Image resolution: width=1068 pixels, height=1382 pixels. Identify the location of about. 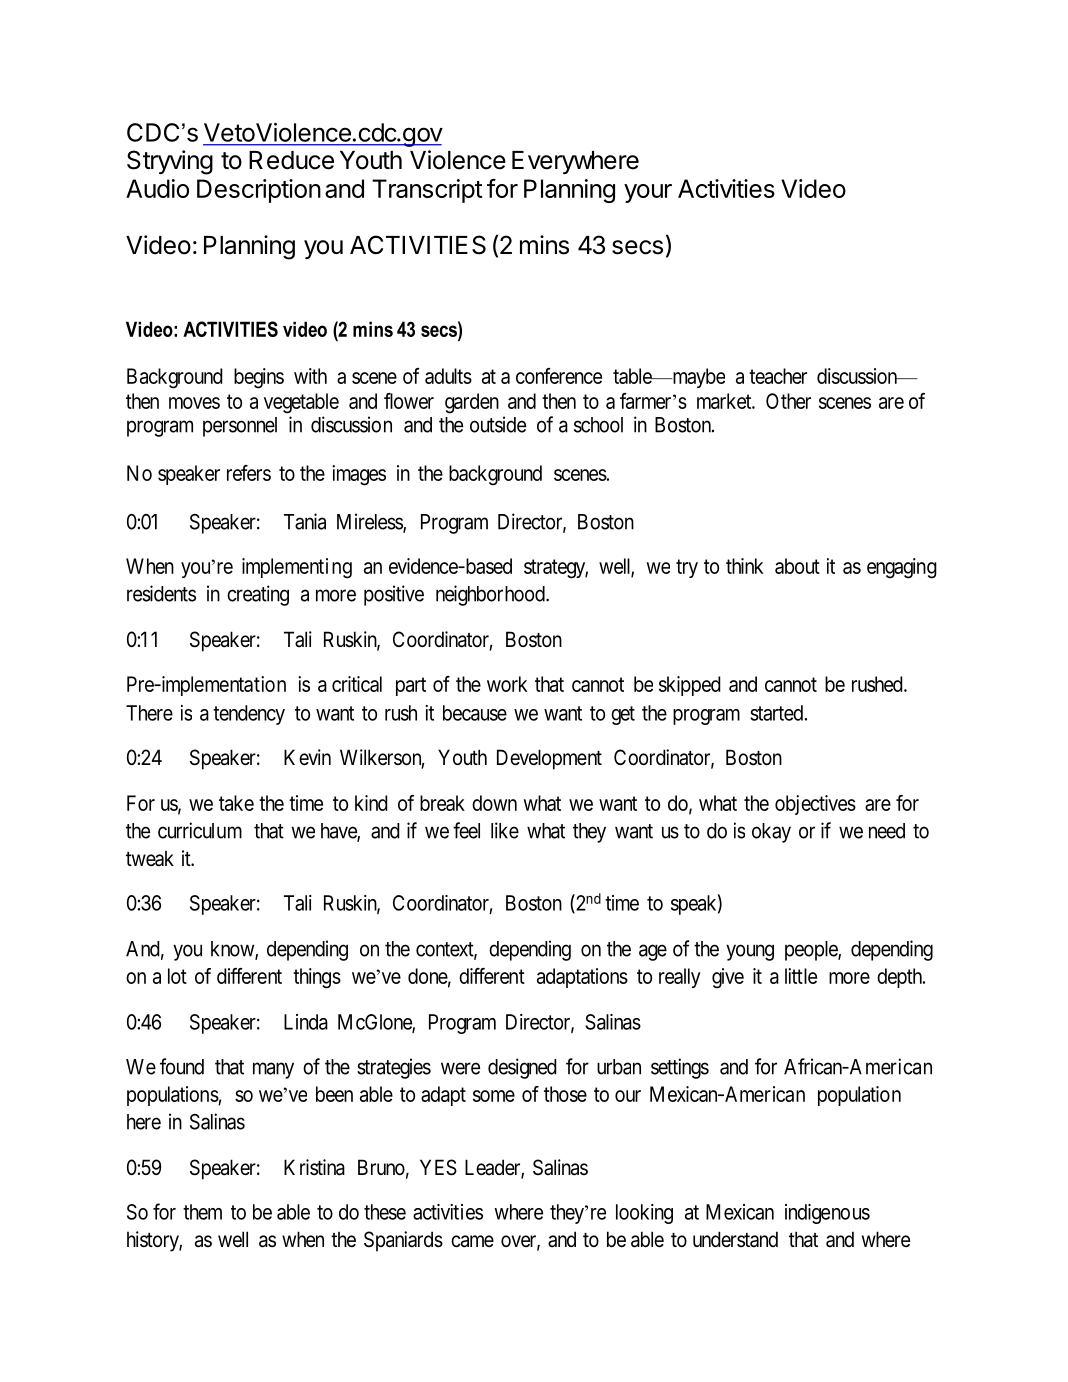
(797, 566).
